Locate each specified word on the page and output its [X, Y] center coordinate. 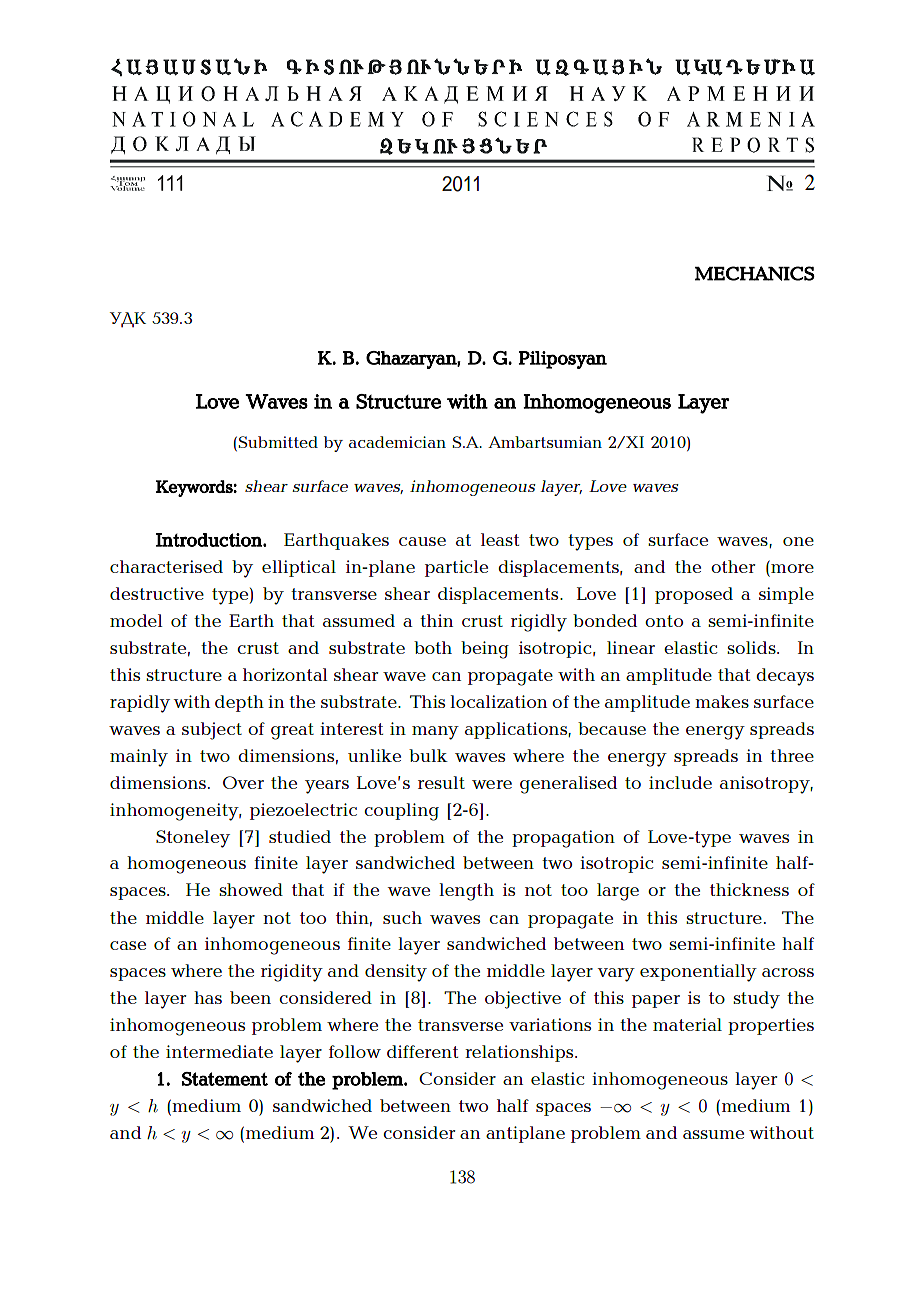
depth [239, 703]
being [485, 650]
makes [722, 701]
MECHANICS [755, 273]
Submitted [278, 442]
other [733, 566]
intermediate [219, 1051]
